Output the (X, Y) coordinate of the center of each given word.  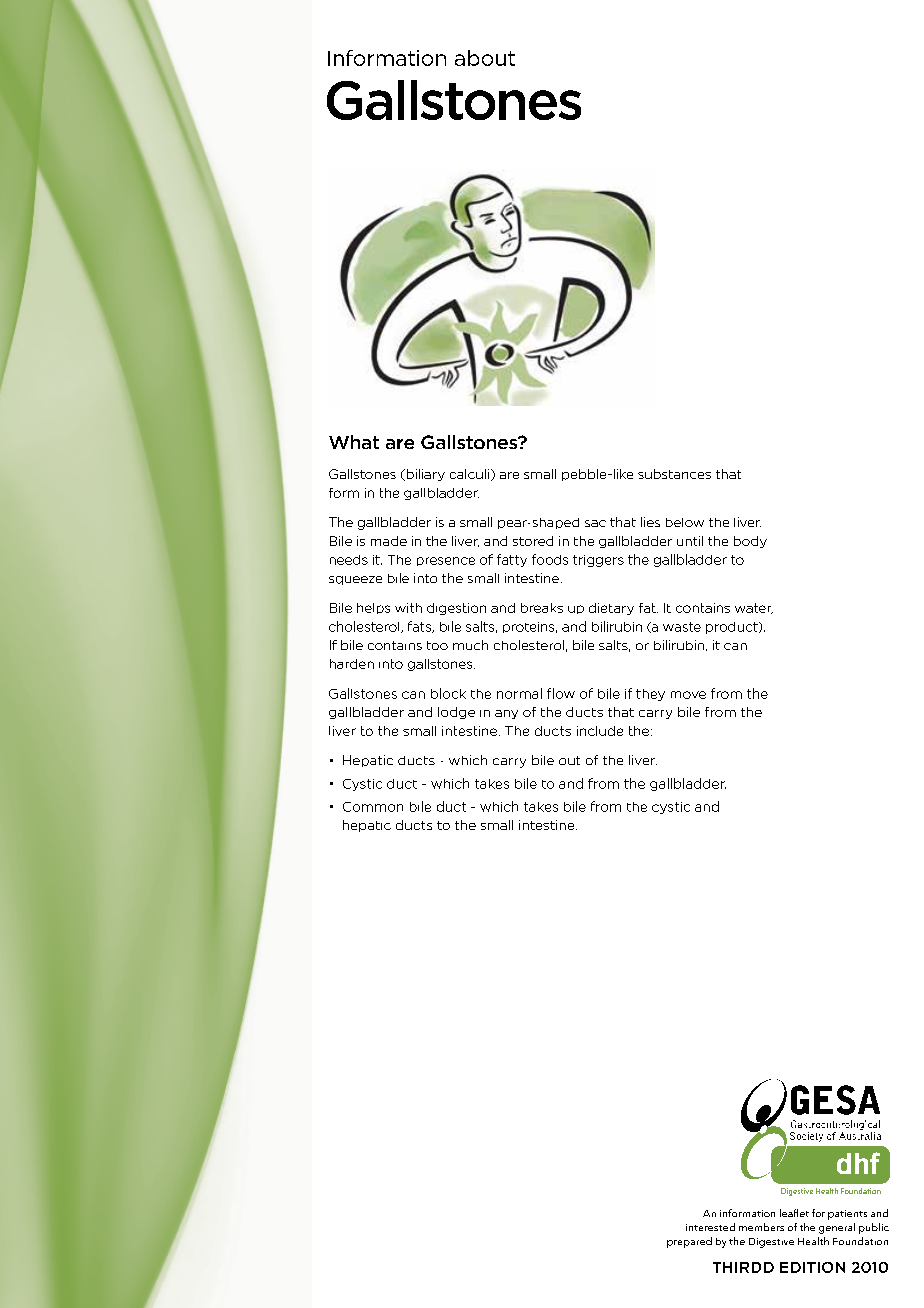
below (685, 522)
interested (710, 1227)
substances (674, 474)
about (485, 58)
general (837, 1228)
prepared (689, 1242)
